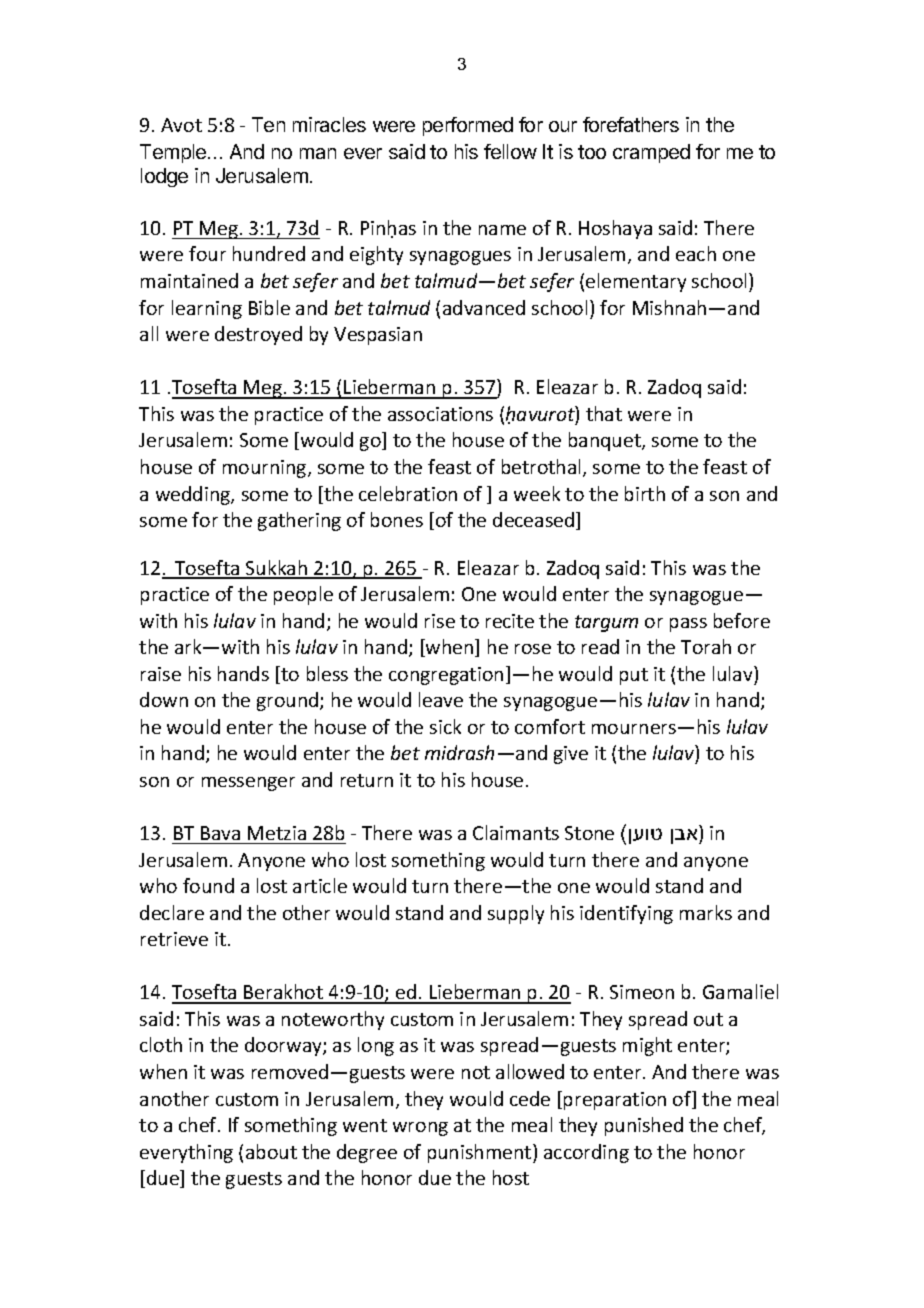 The image size is (924, 1308). What do you see at coordinates (220, 833) in the screenshot?
I see `Bava` at bounding box center [220, 833].
